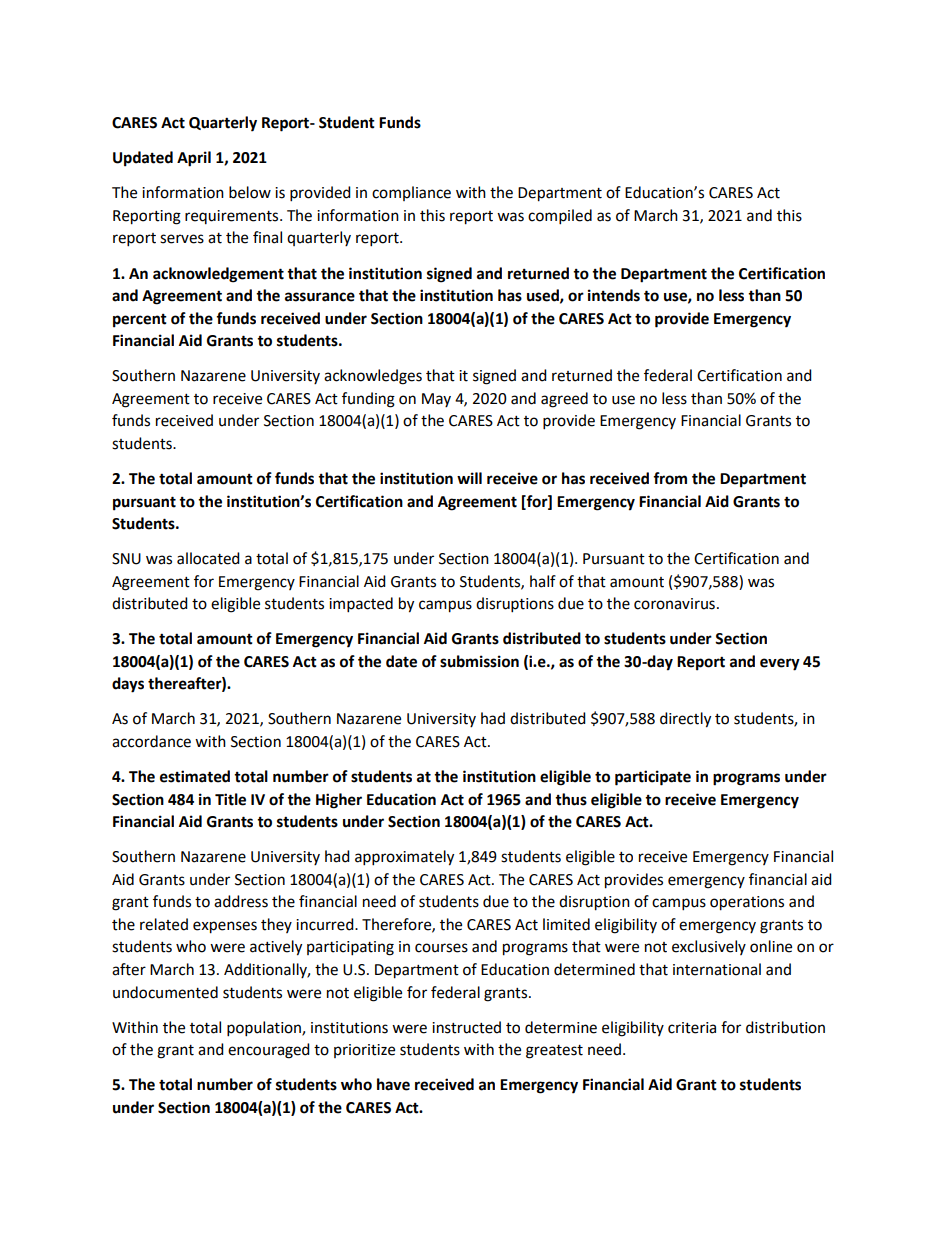  What do you see at coordinates (653, 778) in the screenshot?
I see `participate` at bounding box center [653, 778].
